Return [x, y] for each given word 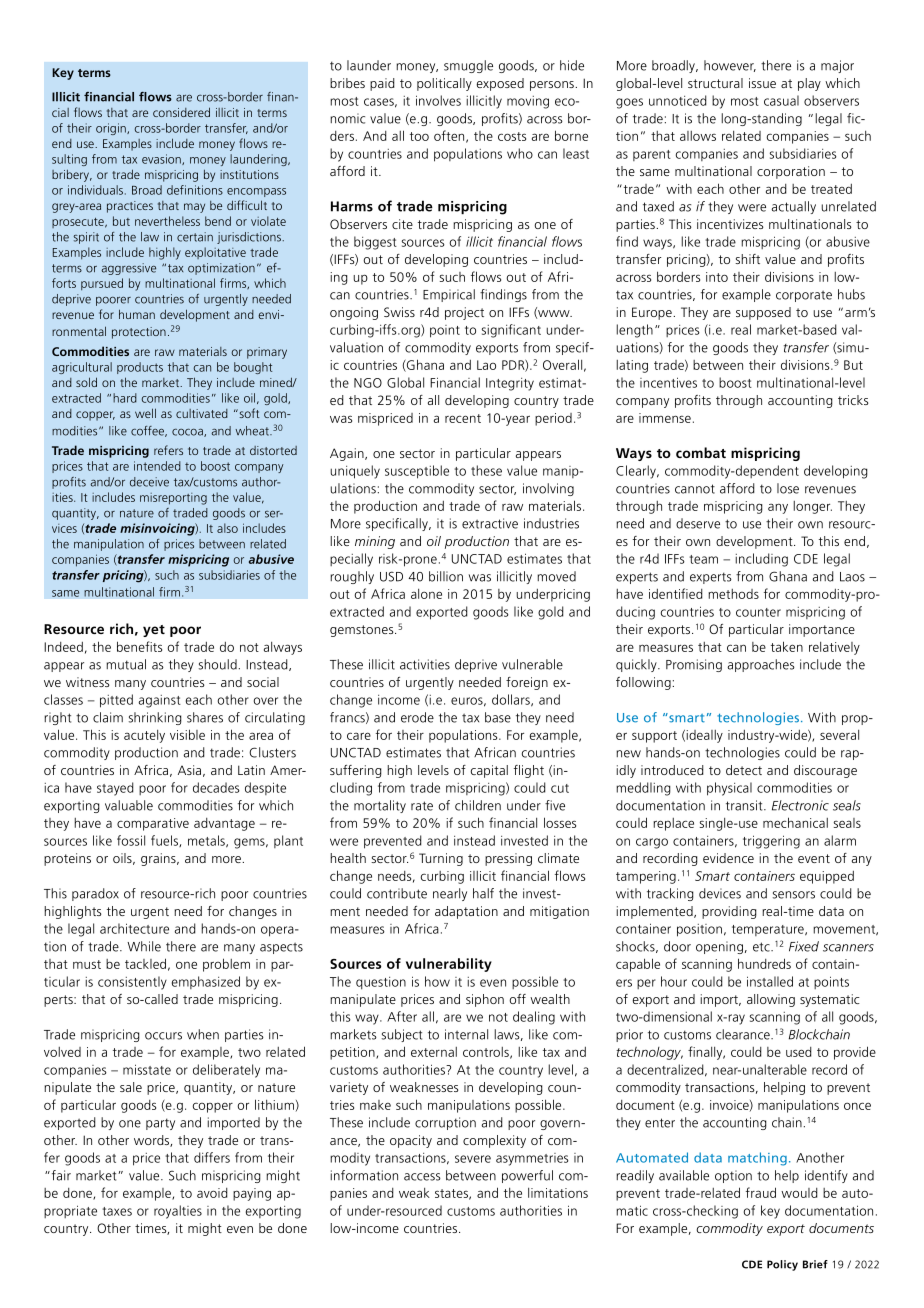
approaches [761, 665]
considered [181, 112]
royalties [178, 1212]
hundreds [764, 963]
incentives [668, 382]
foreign [527, 683]
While [144, 946]
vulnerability [449, 965]
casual [781, 100]
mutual [126, 664]
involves [438, 100]
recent [463, 418]
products [140, 368]
